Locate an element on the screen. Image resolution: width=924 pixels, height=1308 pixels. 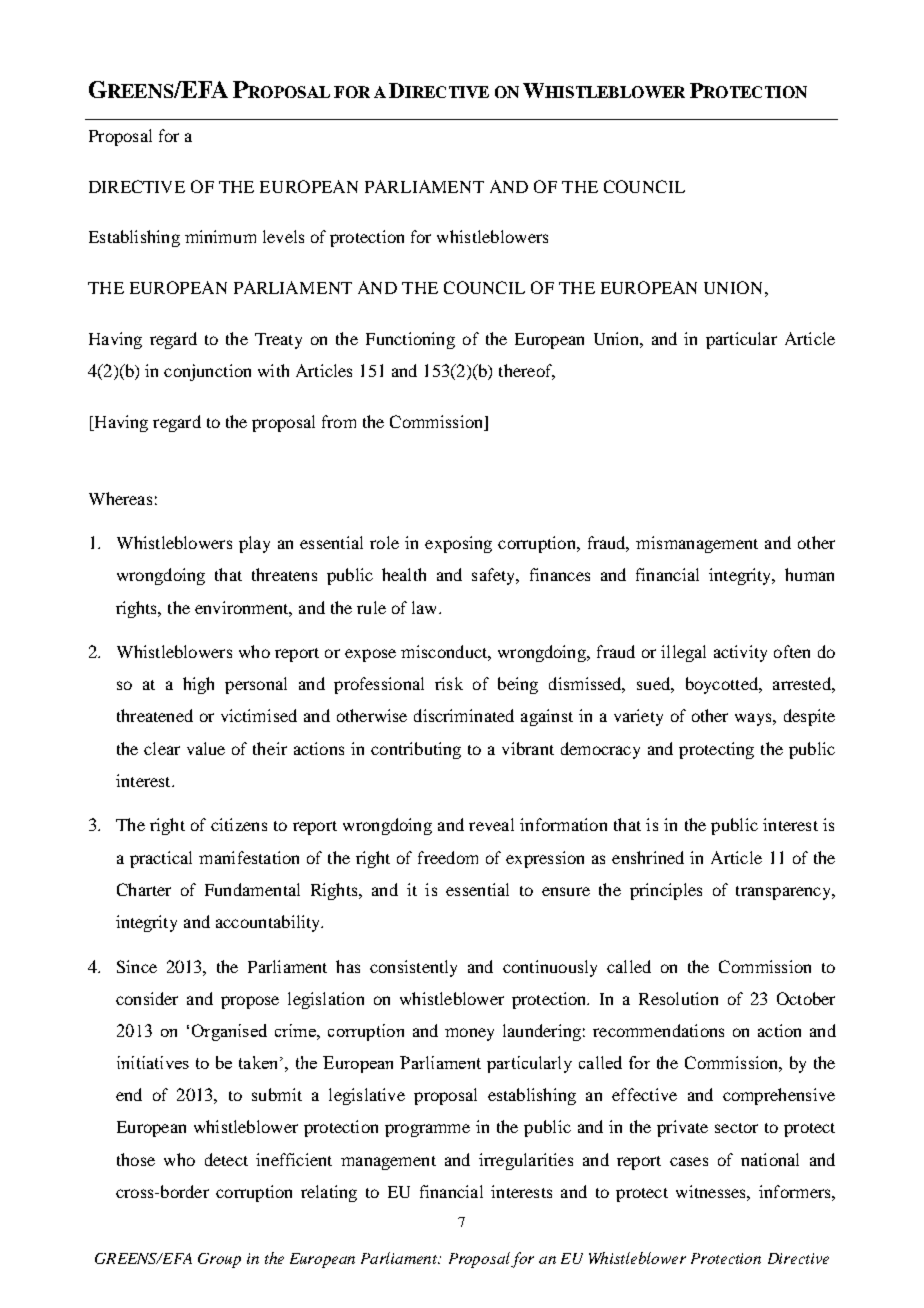
Group is located at coordinates (219, 1260).
